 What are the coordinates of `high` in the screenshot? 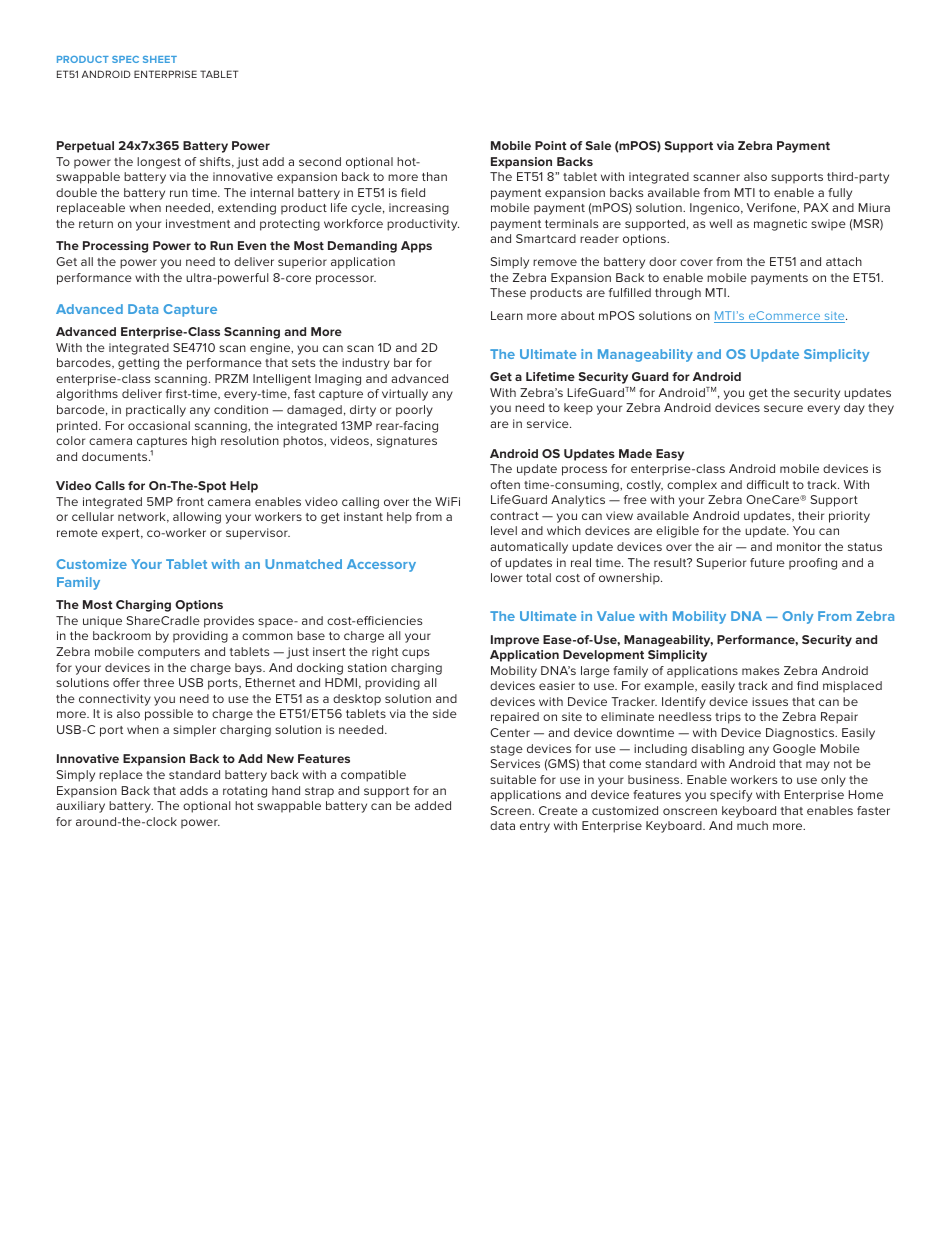 It's located at (204, 442).
